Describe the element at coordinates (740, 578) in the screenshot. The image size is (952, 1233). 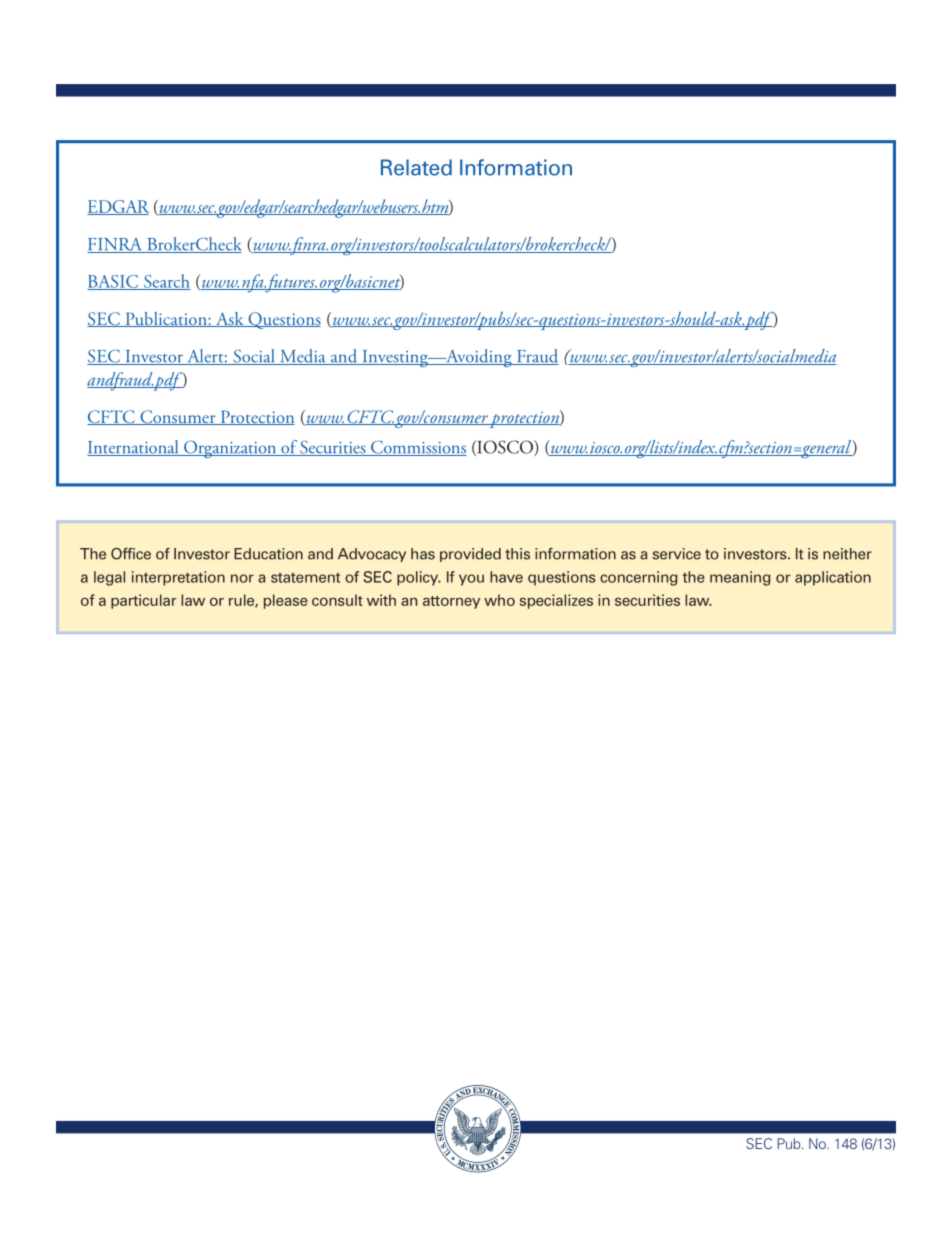
I see `meaning` at that location.
